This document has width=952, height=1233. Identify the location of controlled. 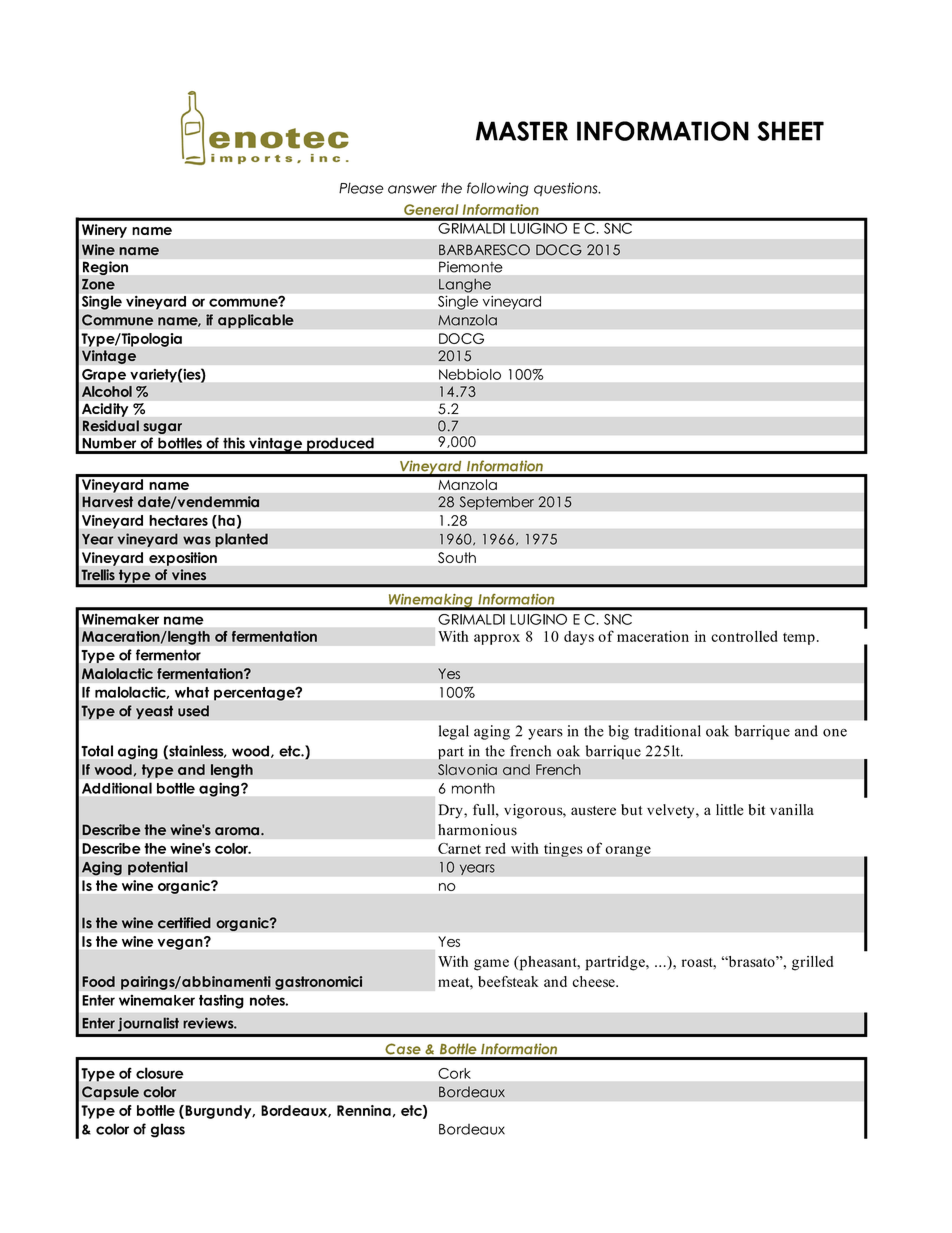
(744, 636).
